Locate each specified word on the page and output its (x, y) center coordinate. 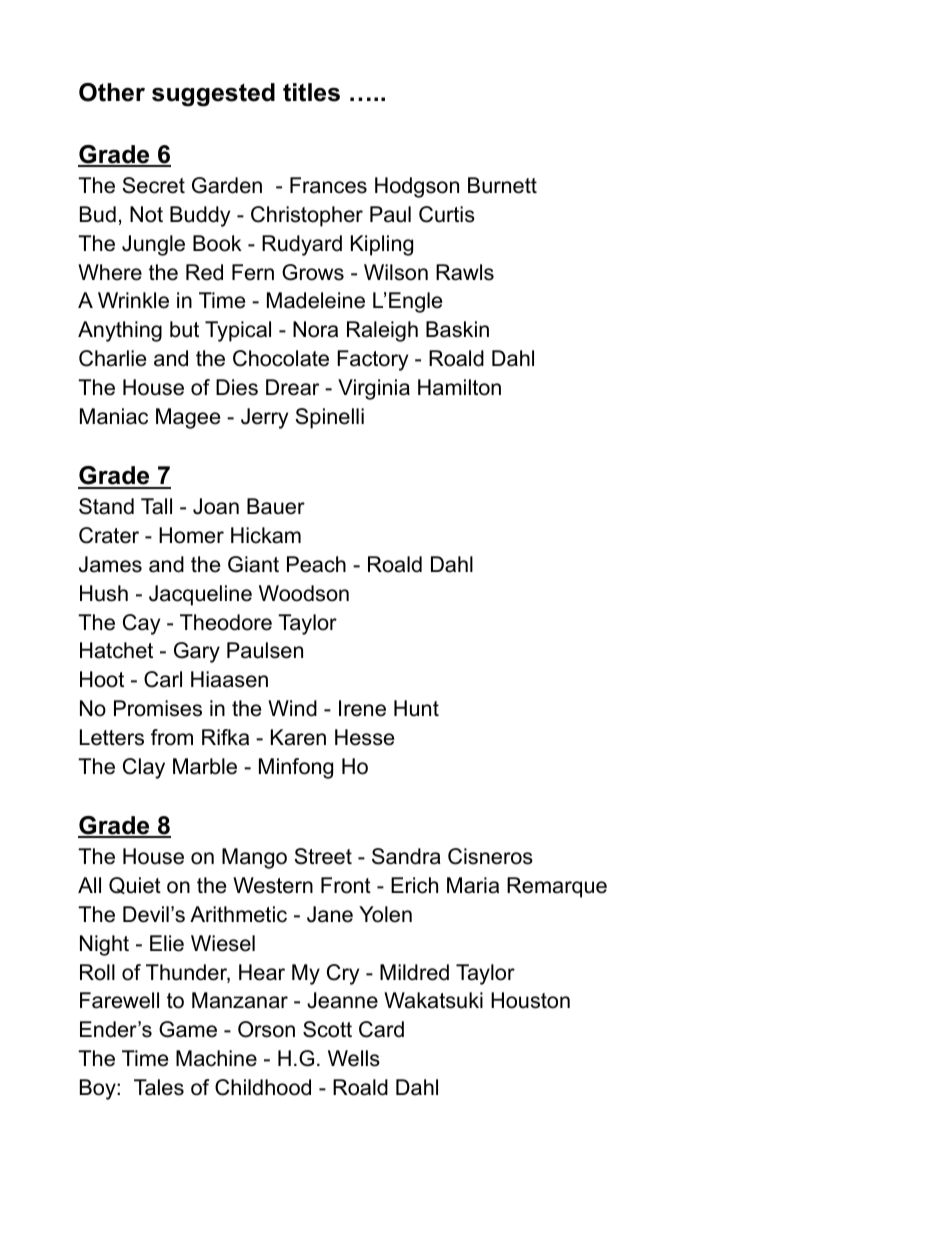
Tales (159, 1087)
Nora (315, 329)
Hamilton (459, 387)
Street (323, 856)
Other (112, 92)
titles (311, 92)
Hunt (416, 708)
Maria (473, 885)
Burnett (502, 185)
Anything (120, 331)
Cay (141, 624)
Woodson (304, 593)
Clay (144, 768)
